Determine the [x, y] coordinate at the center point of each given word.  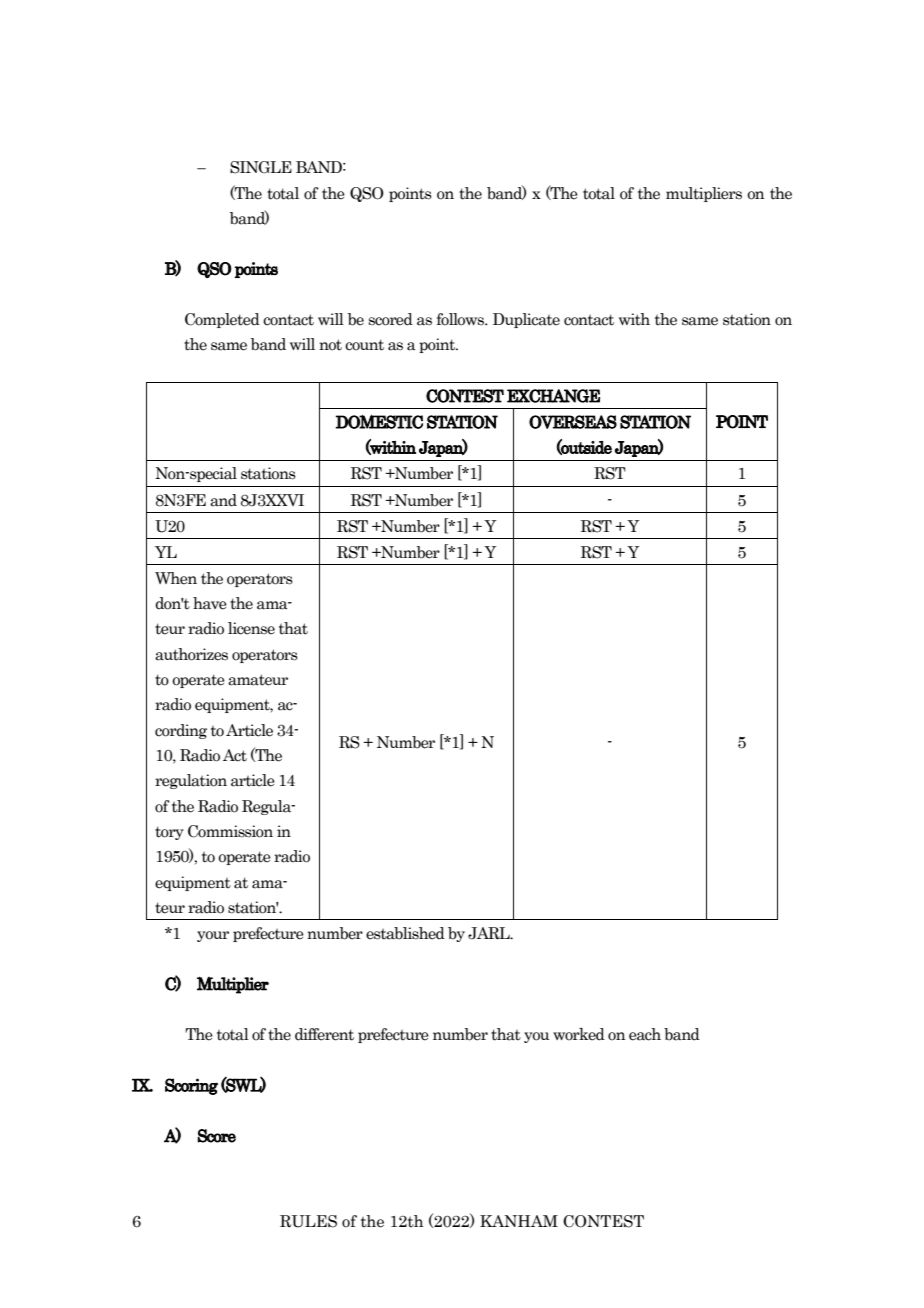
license [251, 628]
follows [461, 319]
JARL [490, 933]
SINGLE [261, 167]
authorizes [191, 654]
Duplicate [526, 320]
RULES [308, 1221]
